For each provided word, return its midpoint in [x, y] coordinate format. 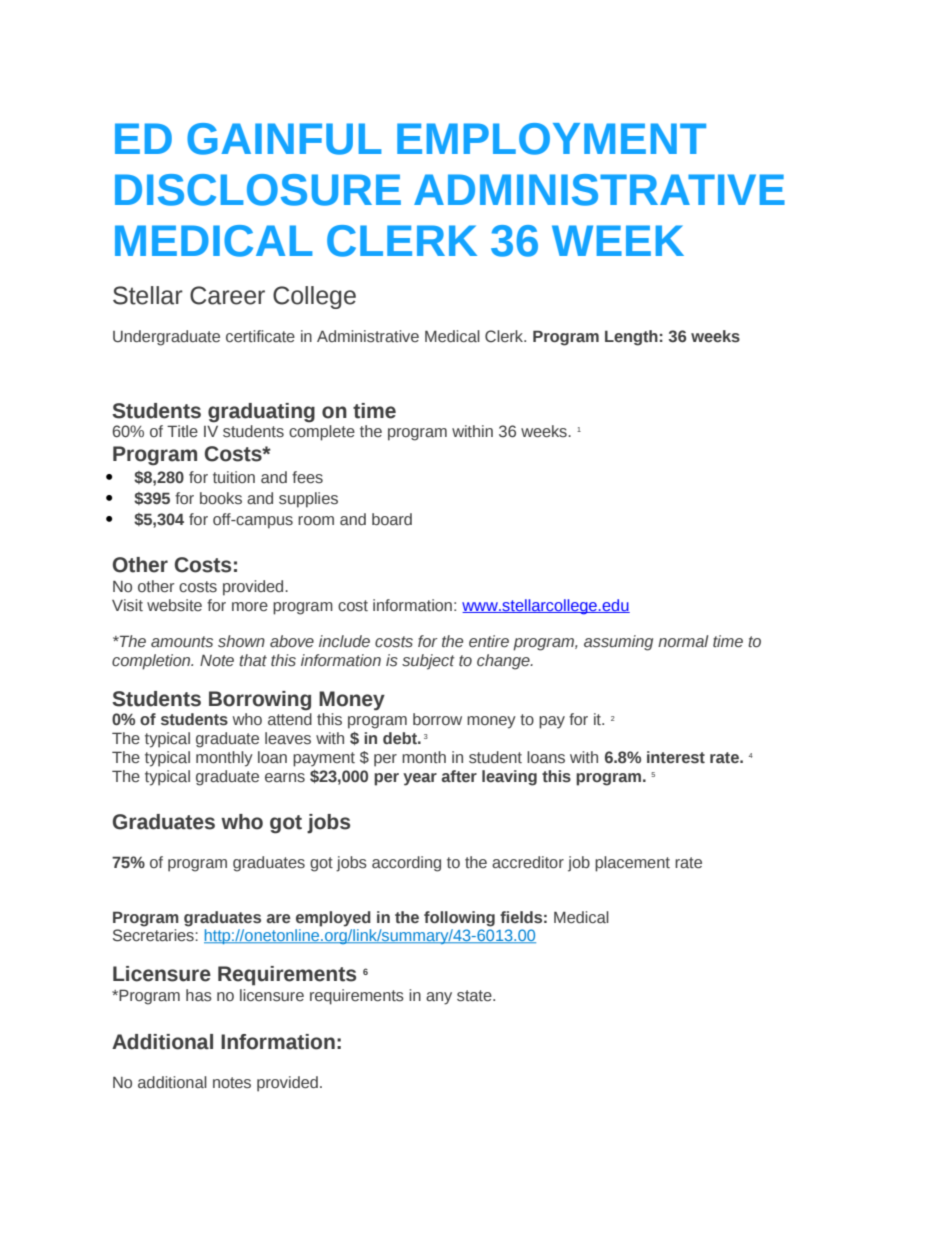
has [199, 995]
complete [322, 433]
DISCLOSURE [258, 190]
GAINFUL [284, 139]
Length [631, 338]
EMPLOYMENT [551, 139]
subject [428, 662]
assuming [618, 643]
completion [152, 662]
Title [182, 431]
